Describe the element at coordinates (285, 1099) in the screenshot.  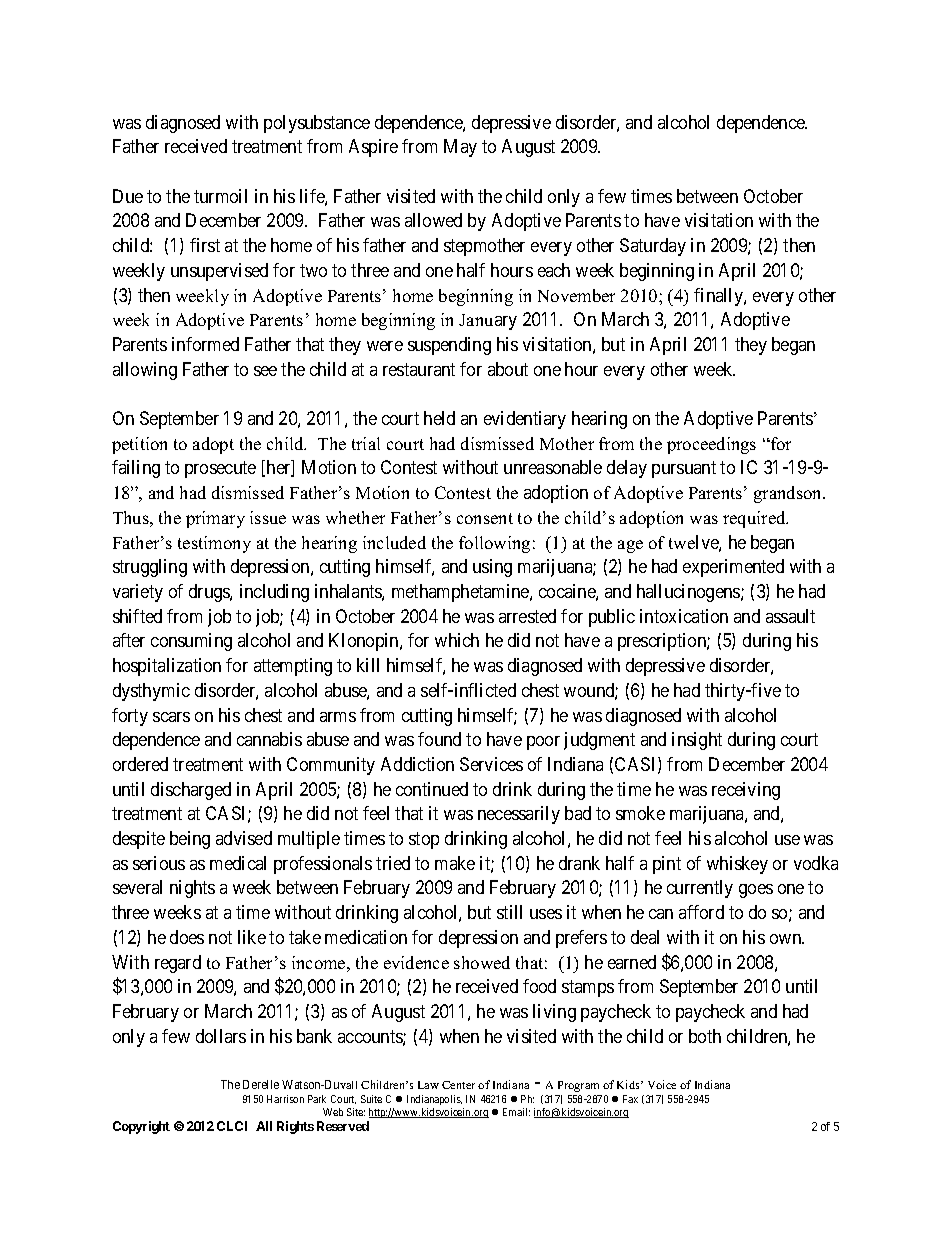
I see `Harrison` at that location.
